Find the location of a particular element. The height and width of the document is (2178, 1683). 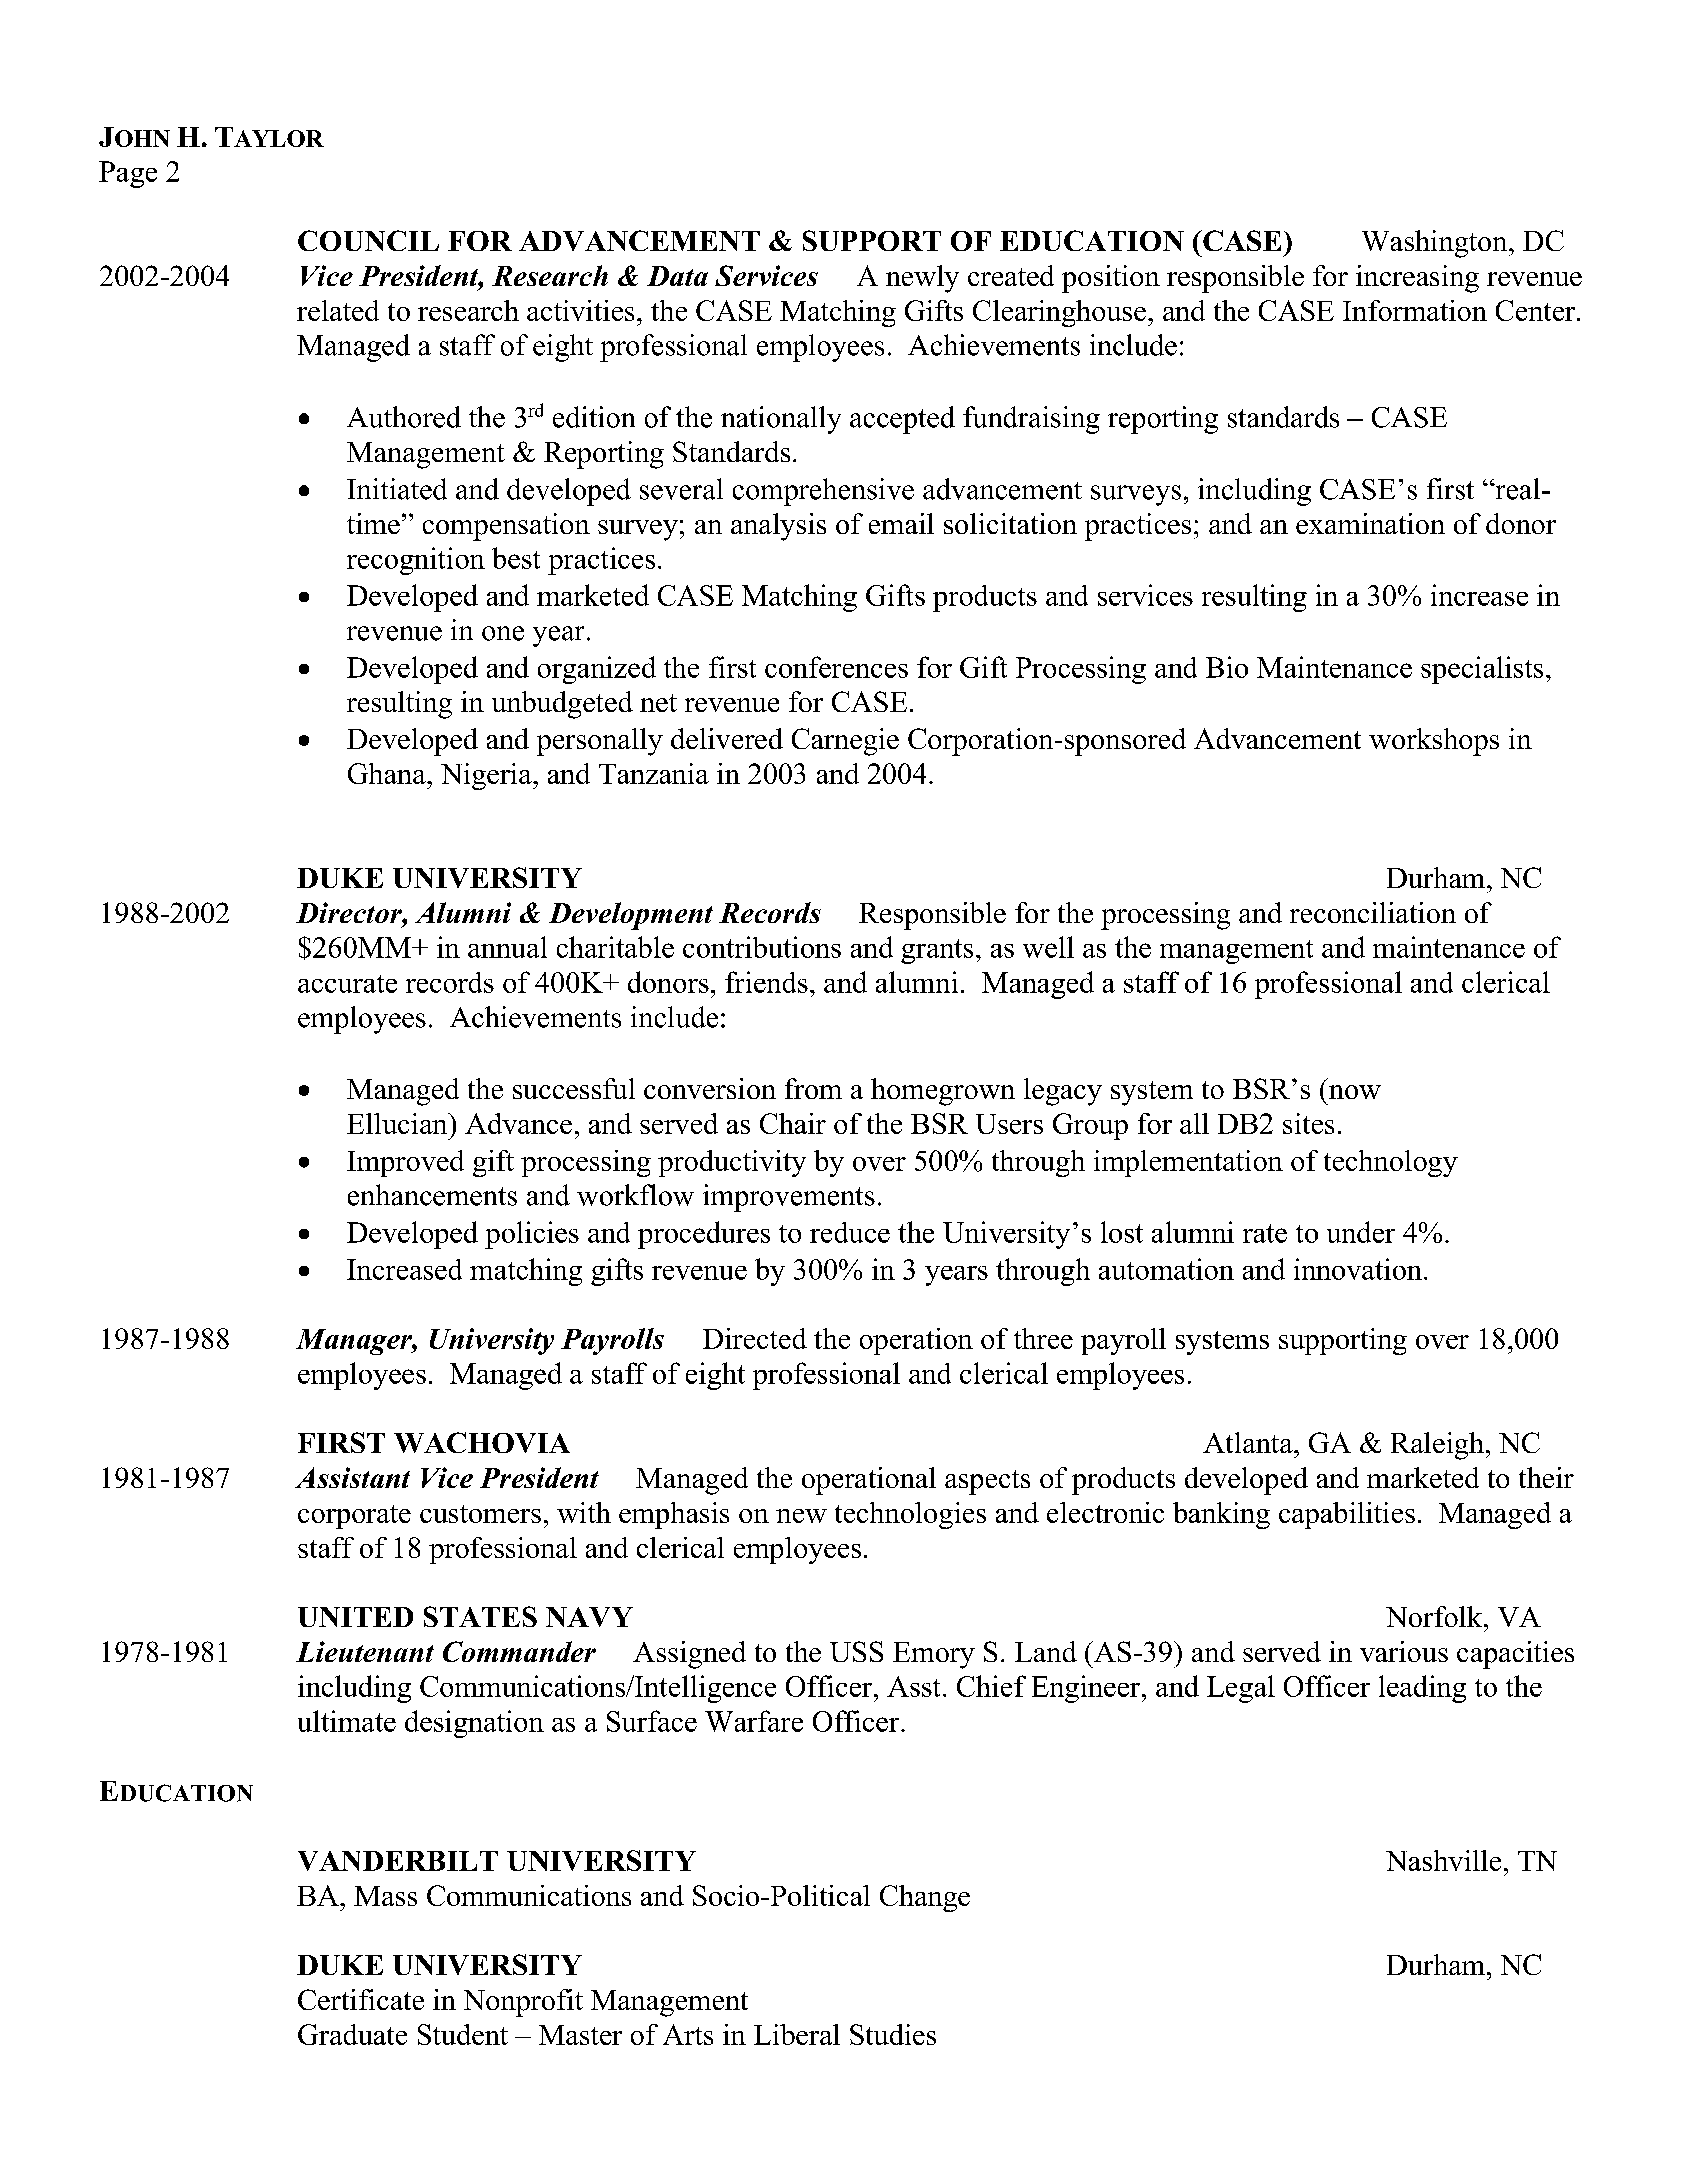

newly is located at coordinates (922, 279).
